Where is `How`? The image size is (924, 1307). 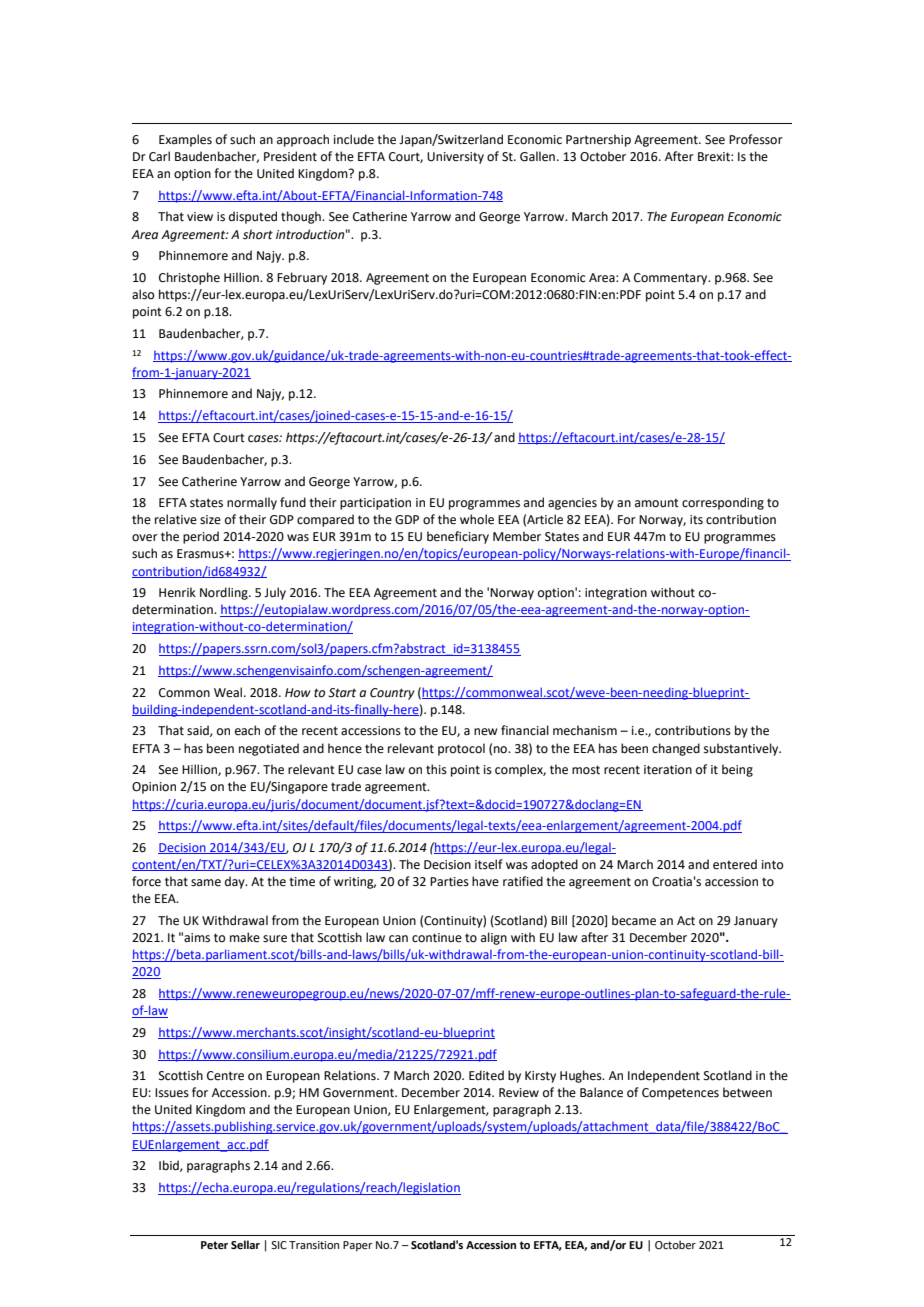
How is located at coordinates (298, 693).
